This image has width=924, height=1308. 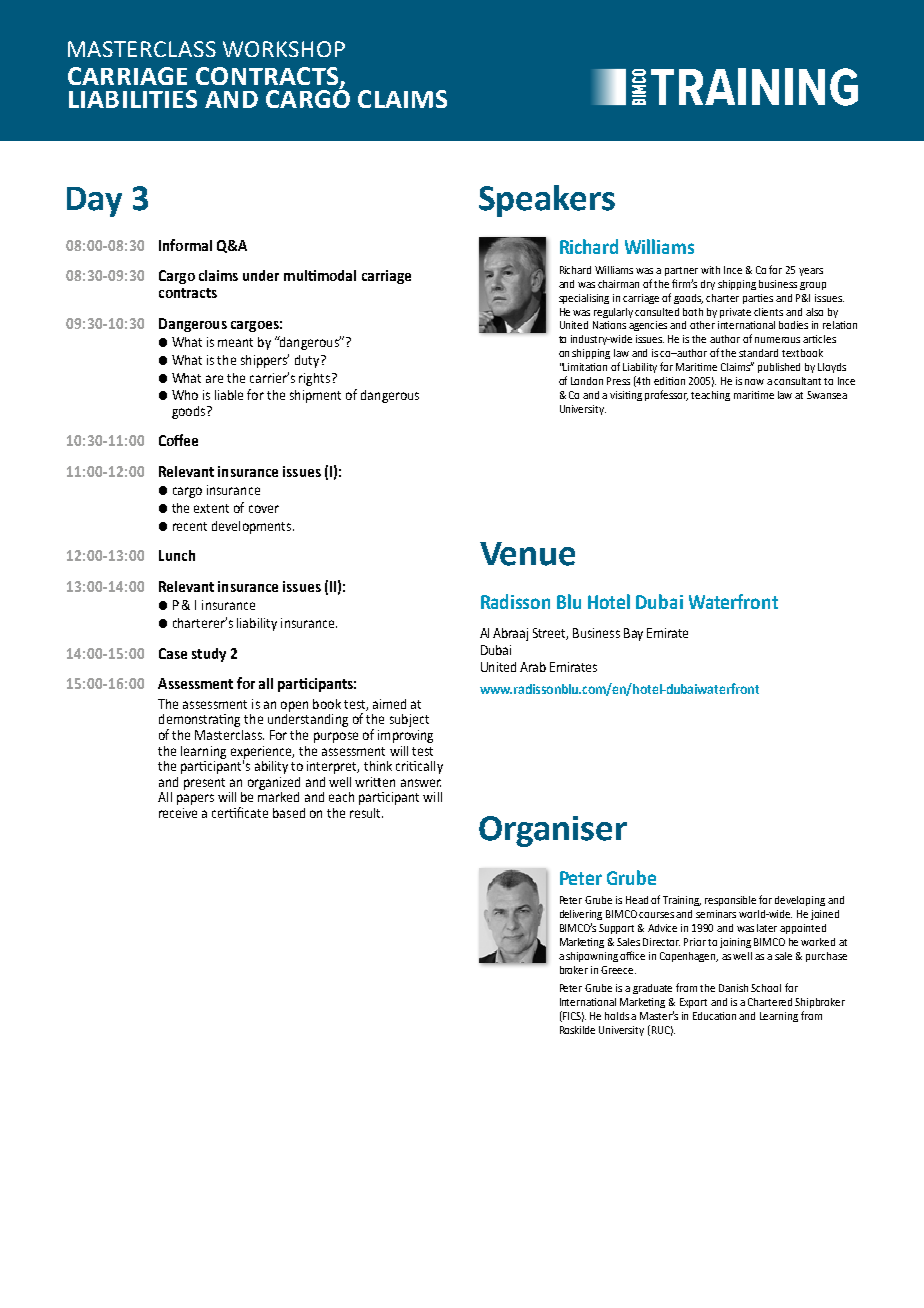 What do you see at coordinates (173, 653) in the image?
I see `Case` at bounding box center [173, 653].
